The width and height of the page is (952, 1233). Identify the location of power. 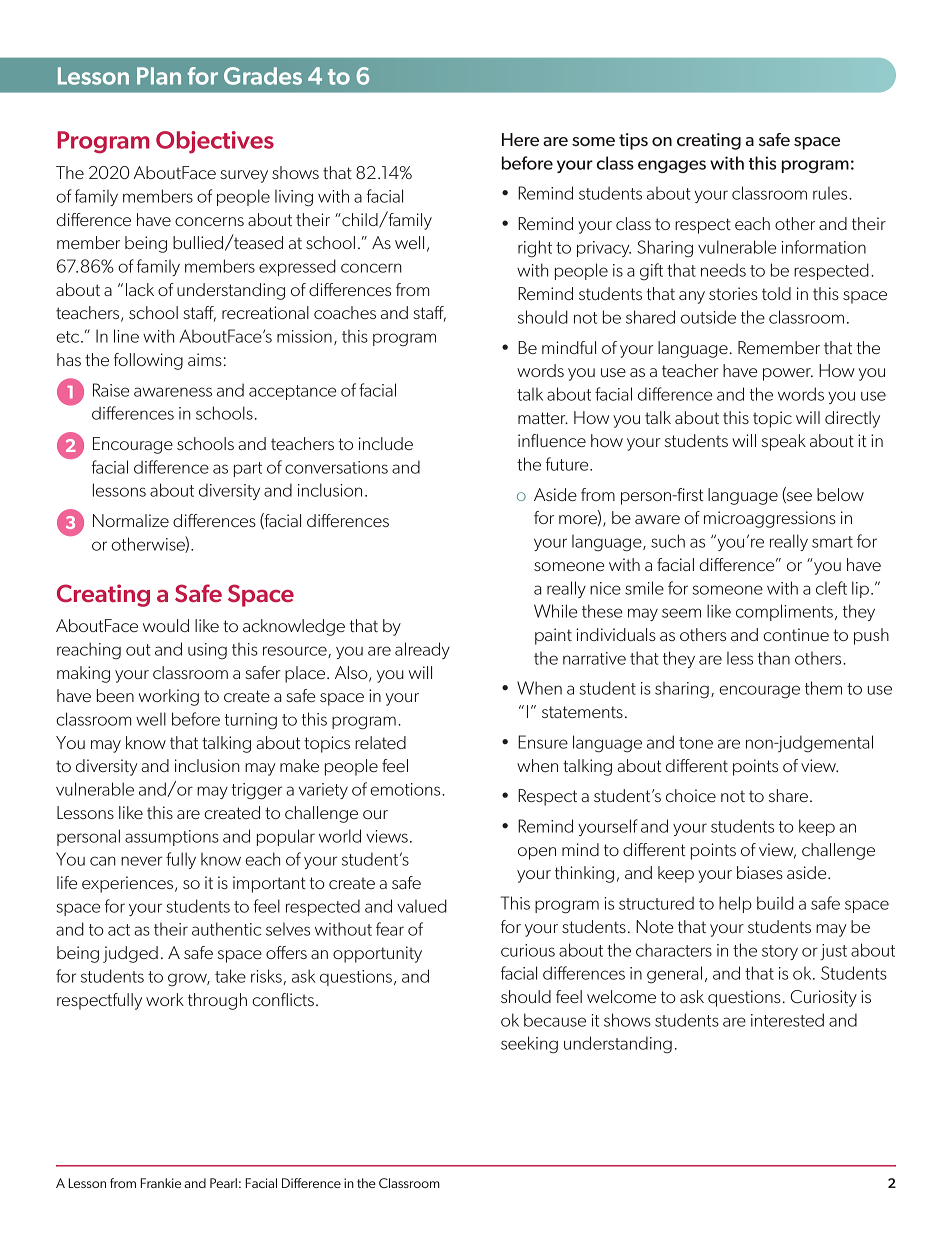
(788, 374).
